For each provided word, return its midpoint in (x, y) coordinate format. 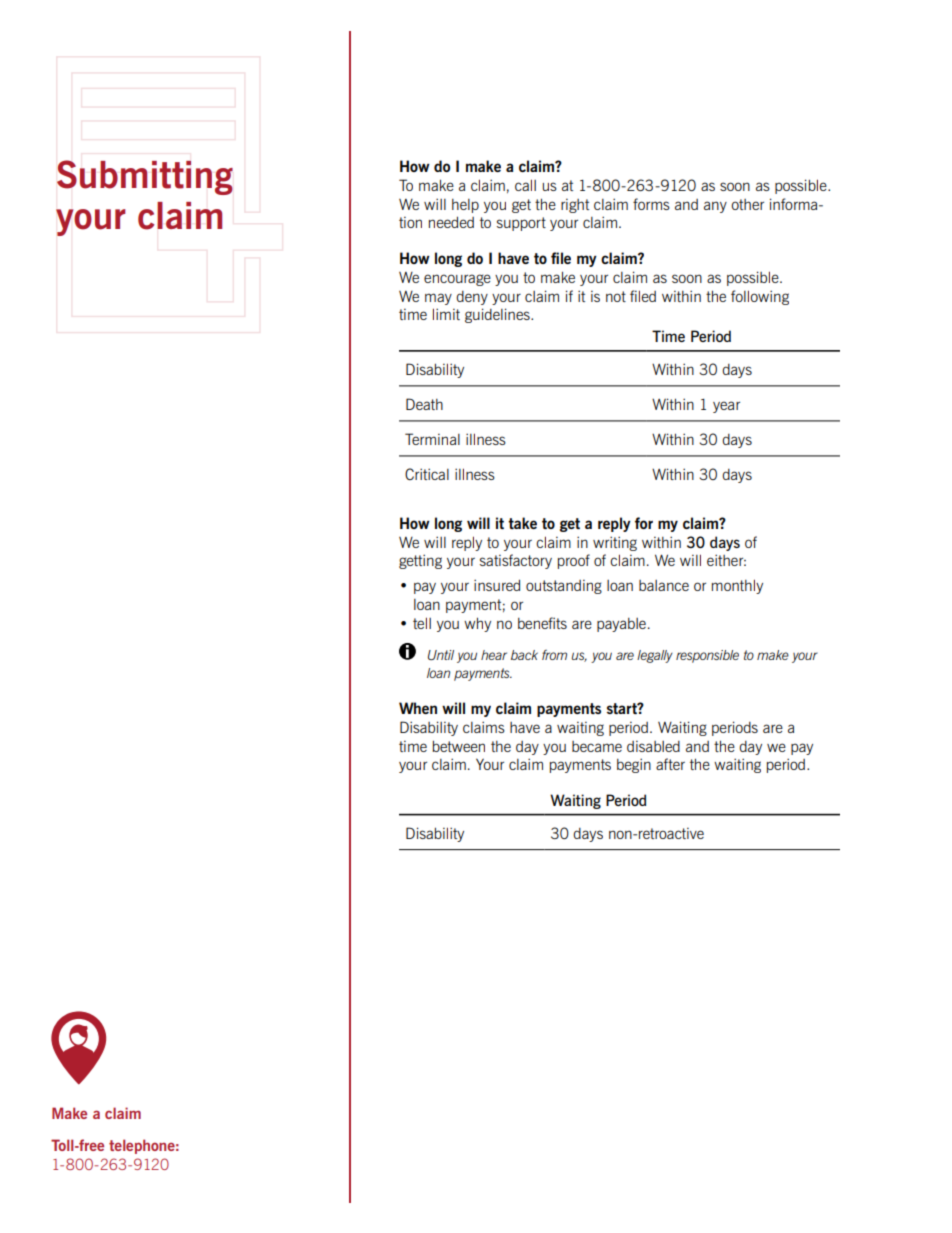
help (465, 206)
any (715, 207)
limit (446, 314)
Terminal (432, 439)
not (616, 296)
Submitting (145, 177)
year (726, 407)
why (477, 624)
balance (664, 585)
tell (422, 623)
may (438, 299)
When (418, 708)
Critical (427, 474)
